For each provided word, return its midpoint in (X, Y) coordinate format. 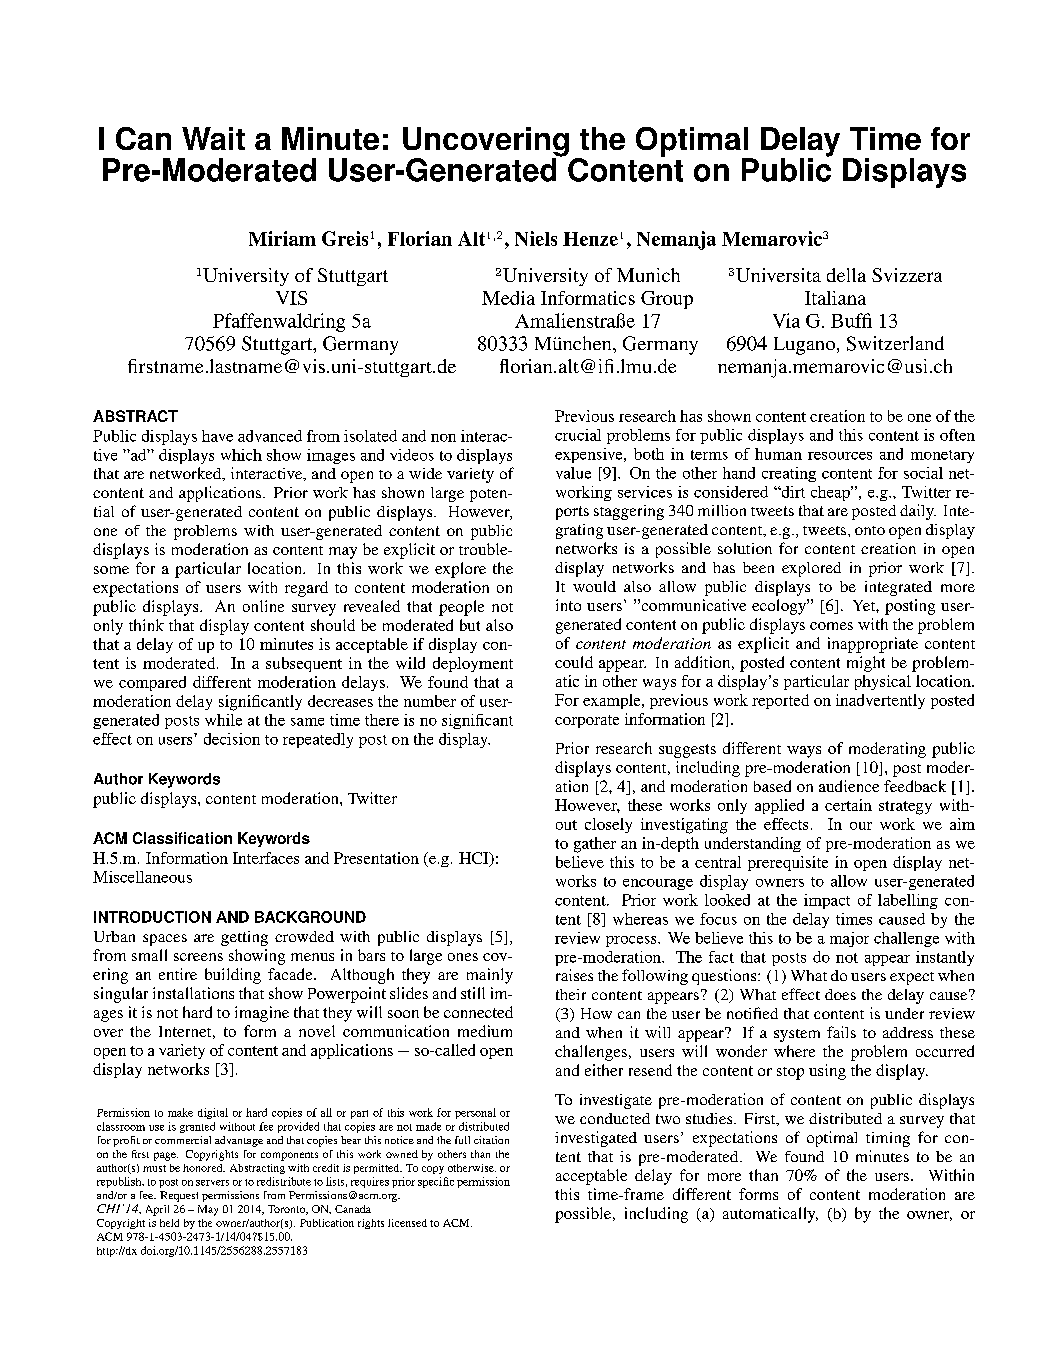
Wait (213, 138)
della (846, 275)
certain (848, 805)
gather (595, 845)
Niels (536, 238)
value (573, 473)
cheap (831, 493)
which (241, 455)
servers (212, 1183)
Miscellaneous (142, 877)
